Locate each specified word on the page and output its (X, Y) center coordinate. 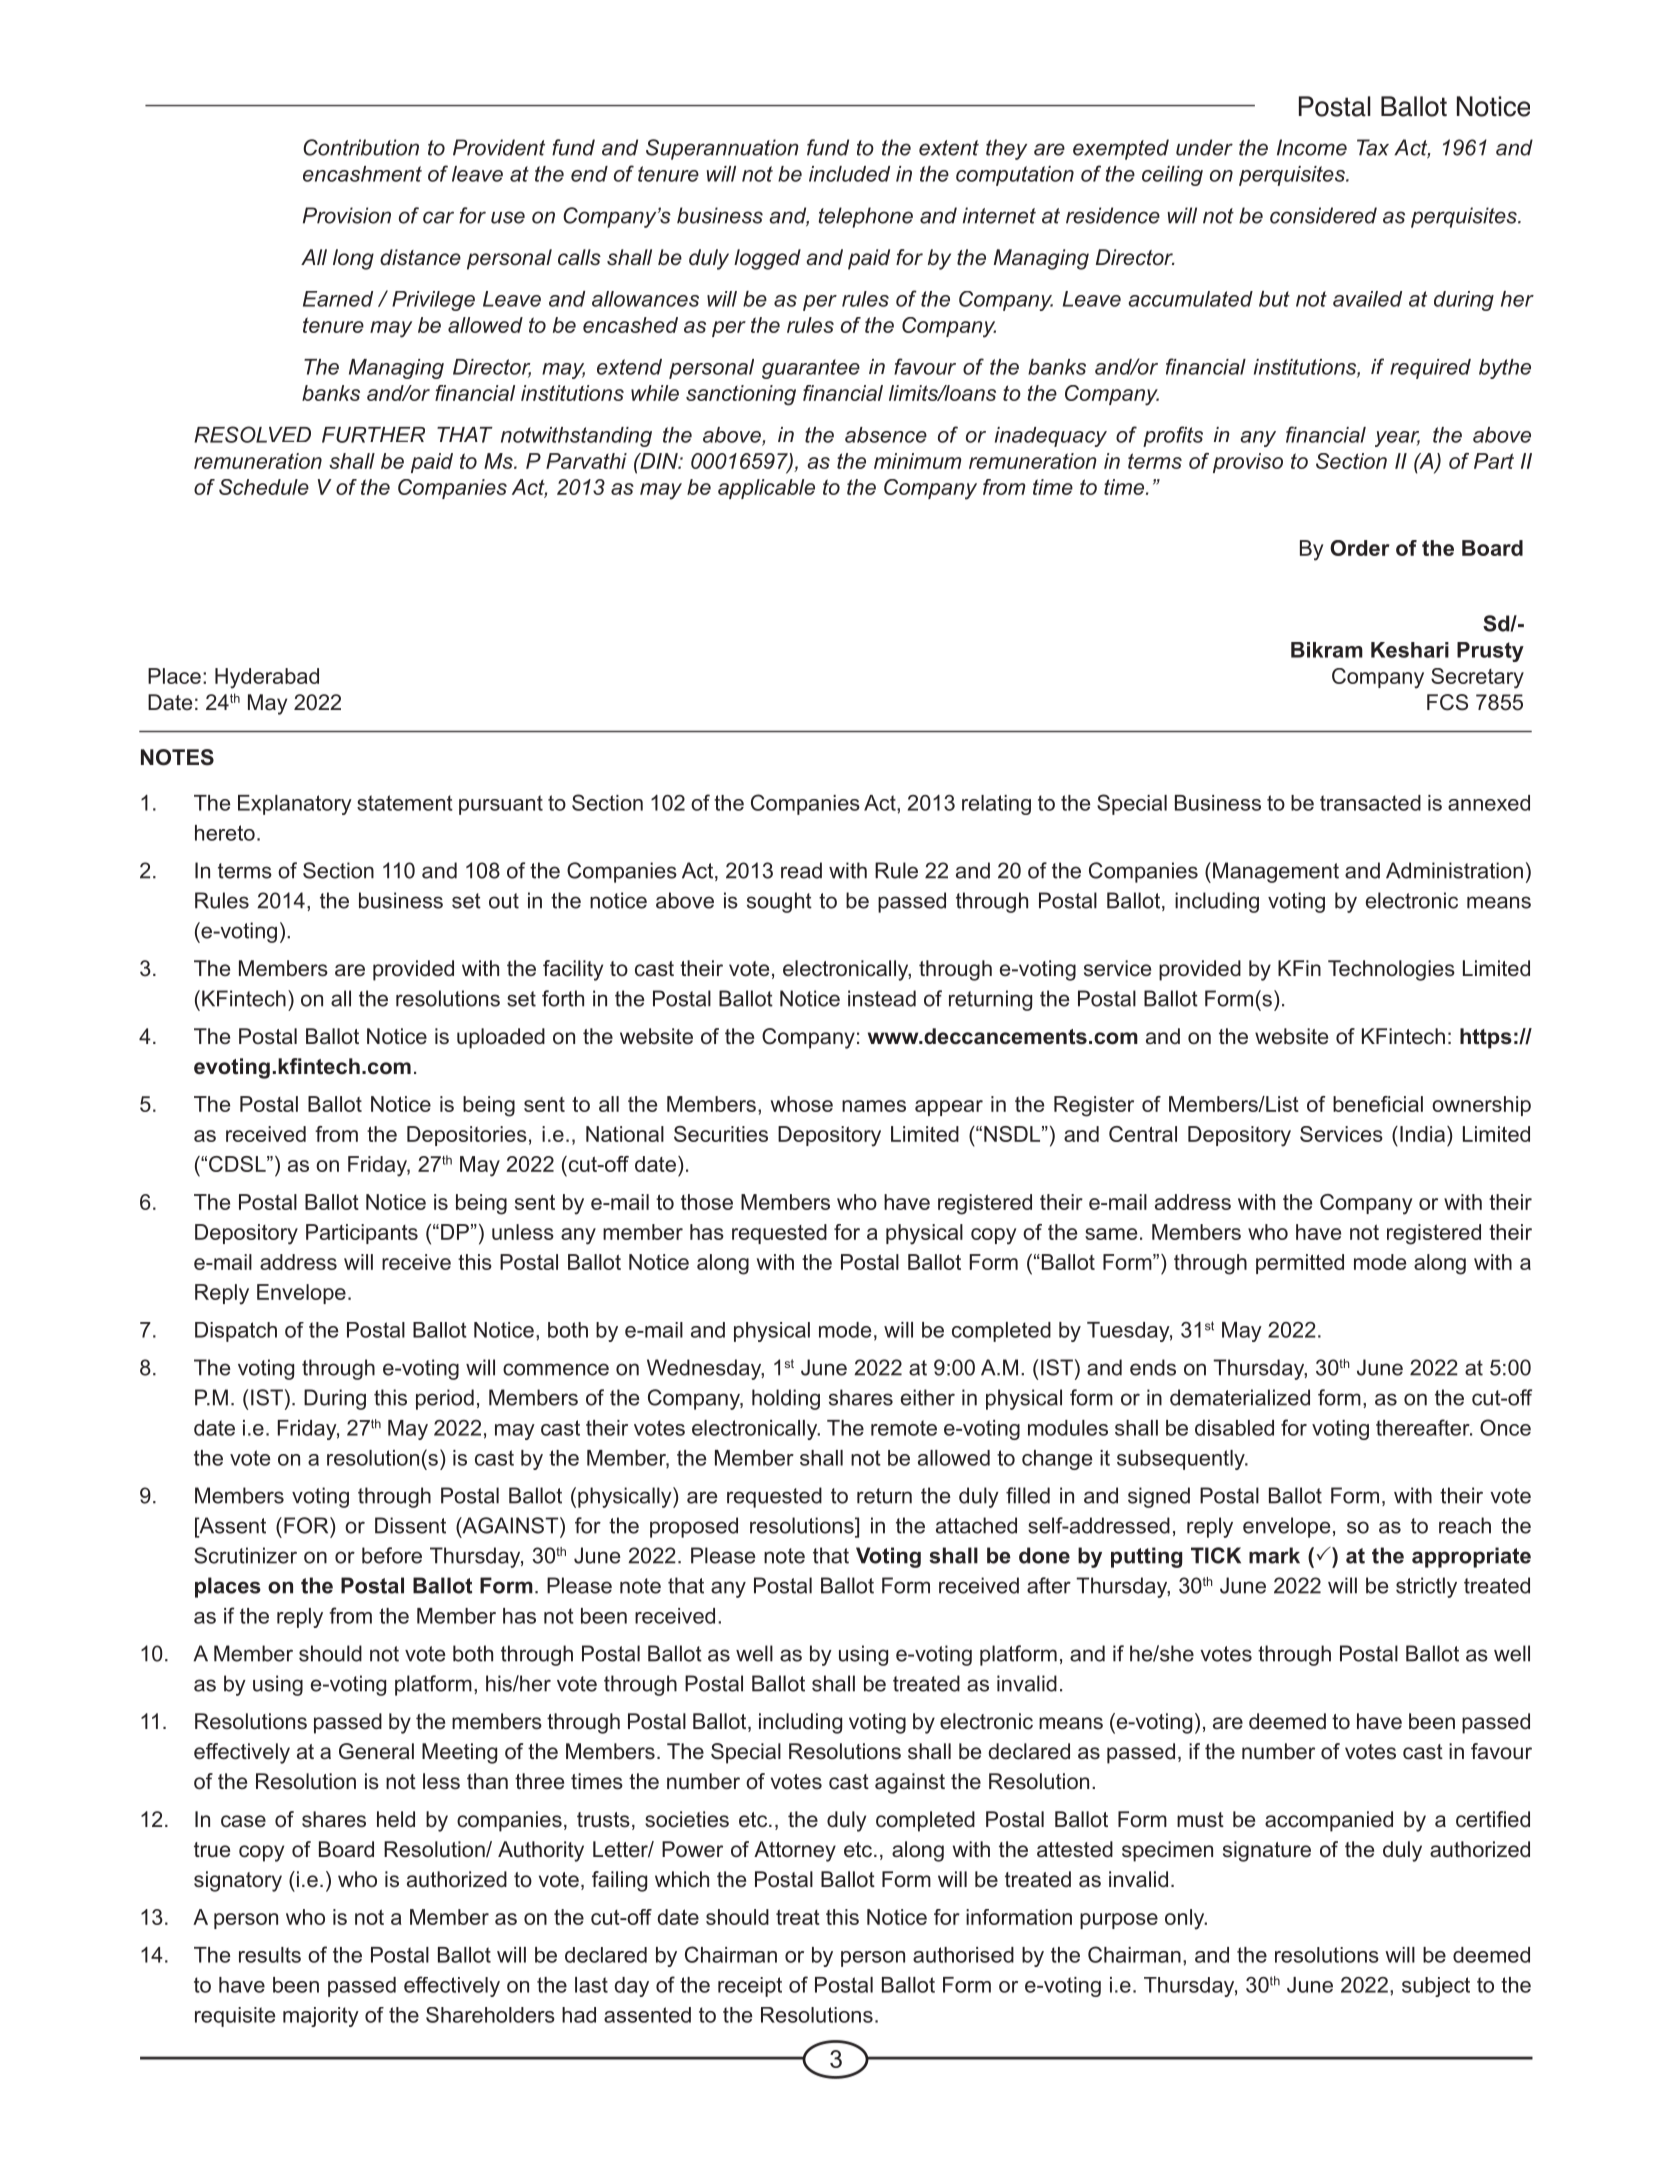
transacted (1370, 803)
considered (1323, 215)
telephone (865, 217)
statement (405, 803)
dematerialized (1240, 1397)
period (445, 1399)
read (801, 870)
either (928, 1397)
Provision (347, 215)
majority (321, 2017)
